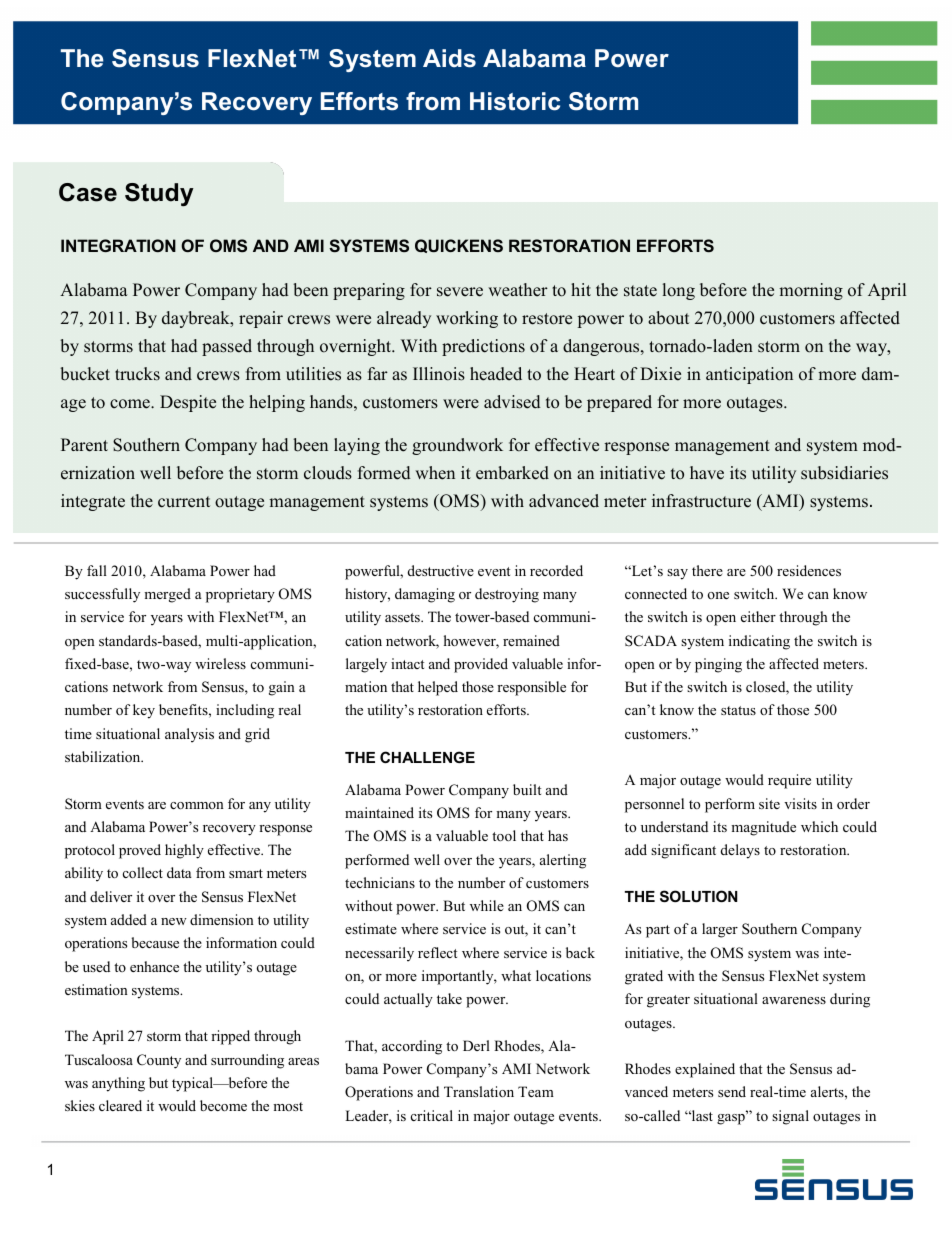 The image size is (952, 1233). Describe the element at coordinates (449, 58) in the page. I see `Aids` at that location.
